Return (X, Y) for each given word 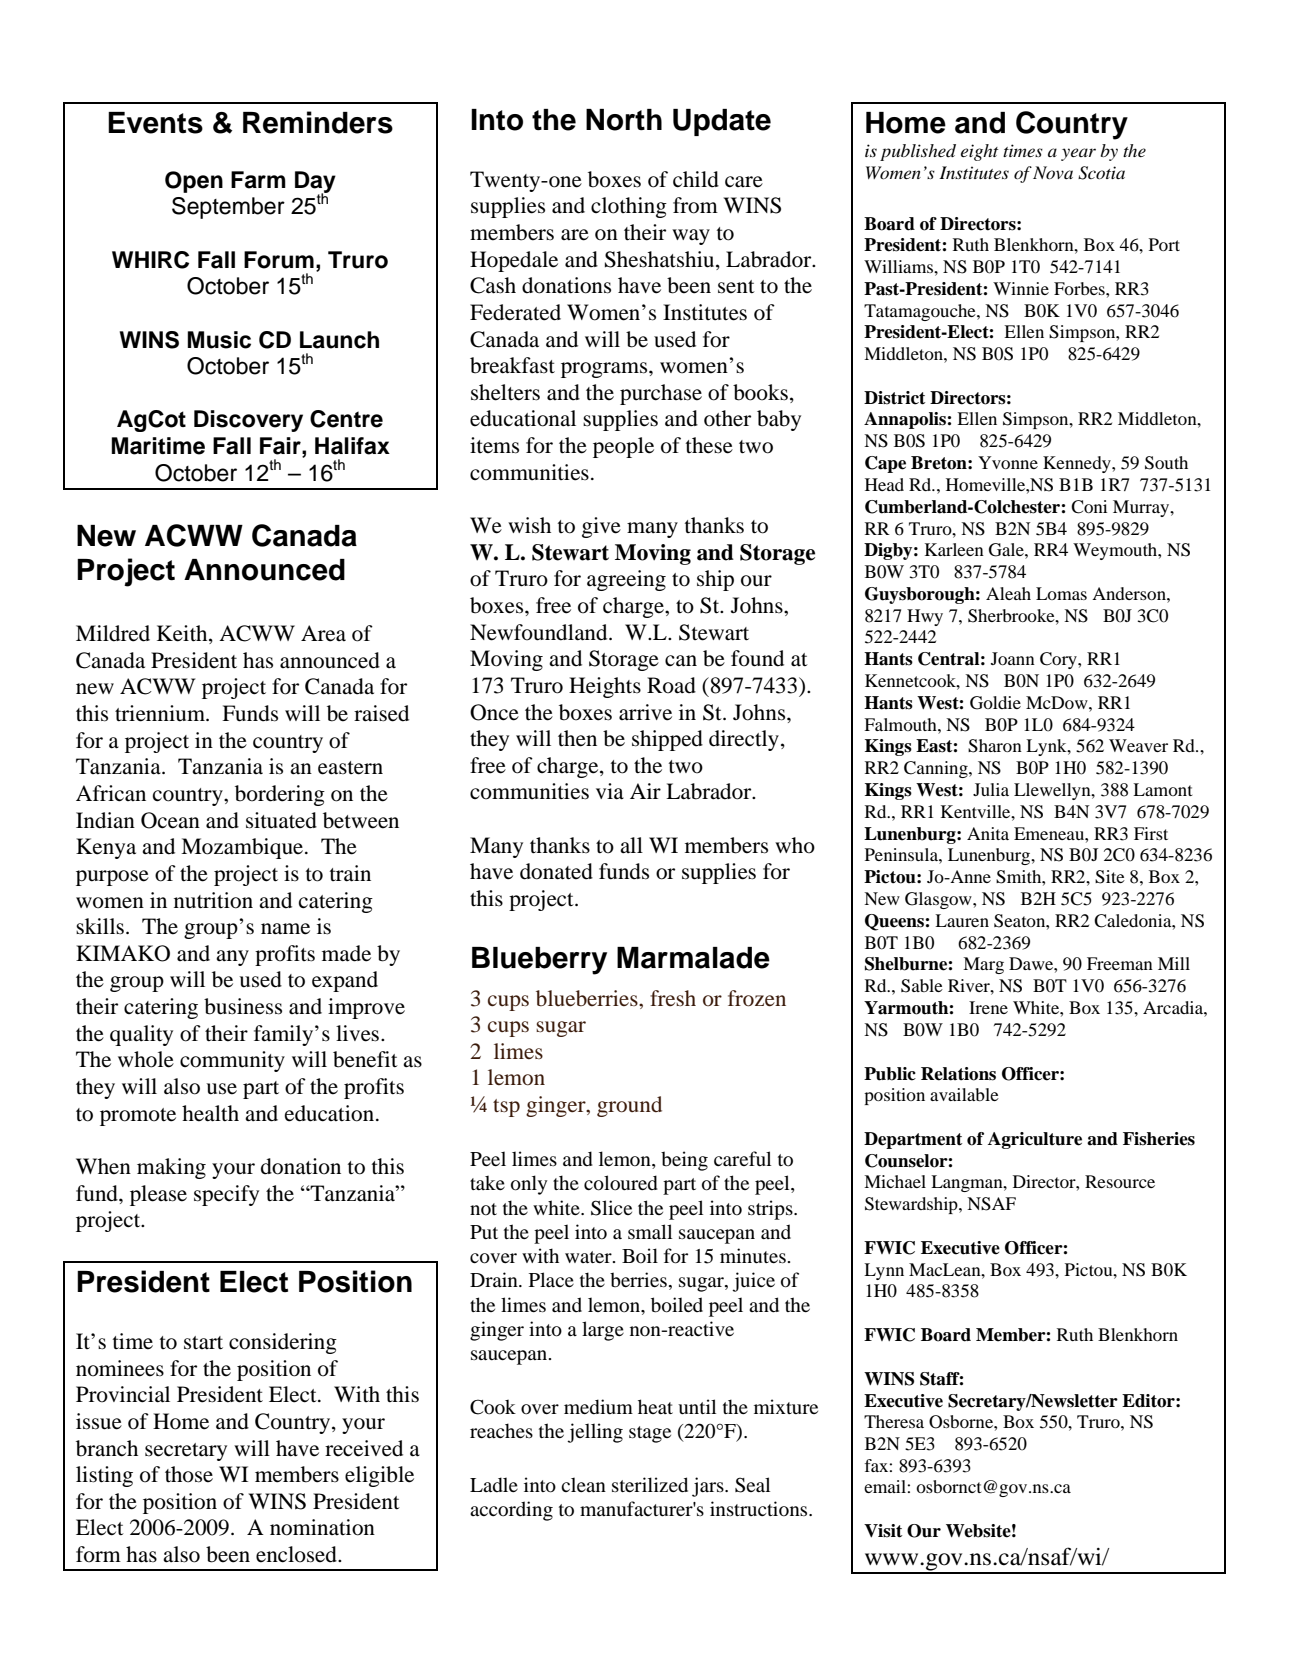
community (232, 1061)
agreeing (626, 580)
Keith (183, 634)
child (696, 179)
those (189, 1474)
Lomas (1061, 593)
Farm (258, 180)
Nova (1053, 172)
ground (629, 1106)
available (964, 1094)
